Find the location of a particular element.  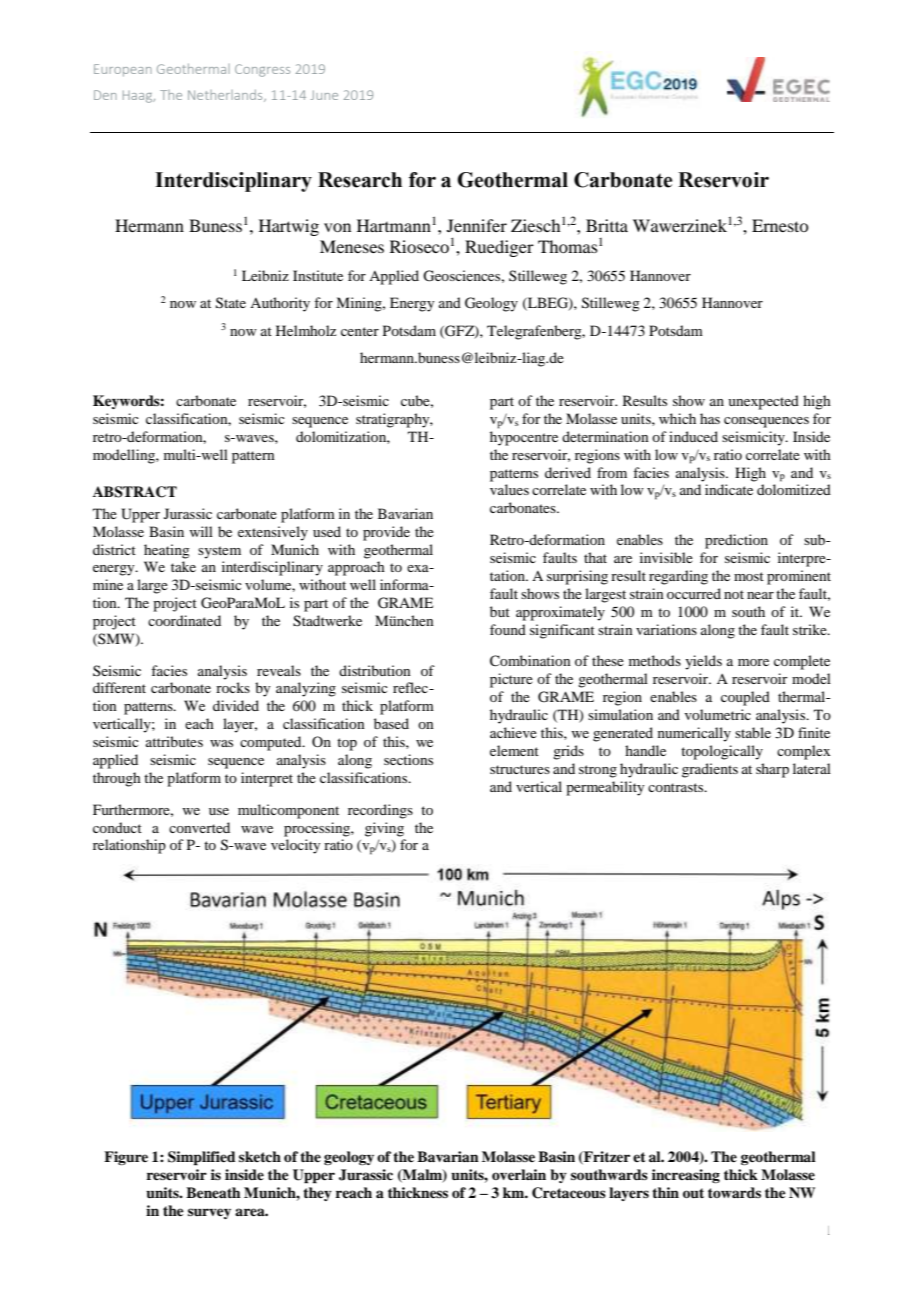

indicate is located at coordinates (729, 489).
